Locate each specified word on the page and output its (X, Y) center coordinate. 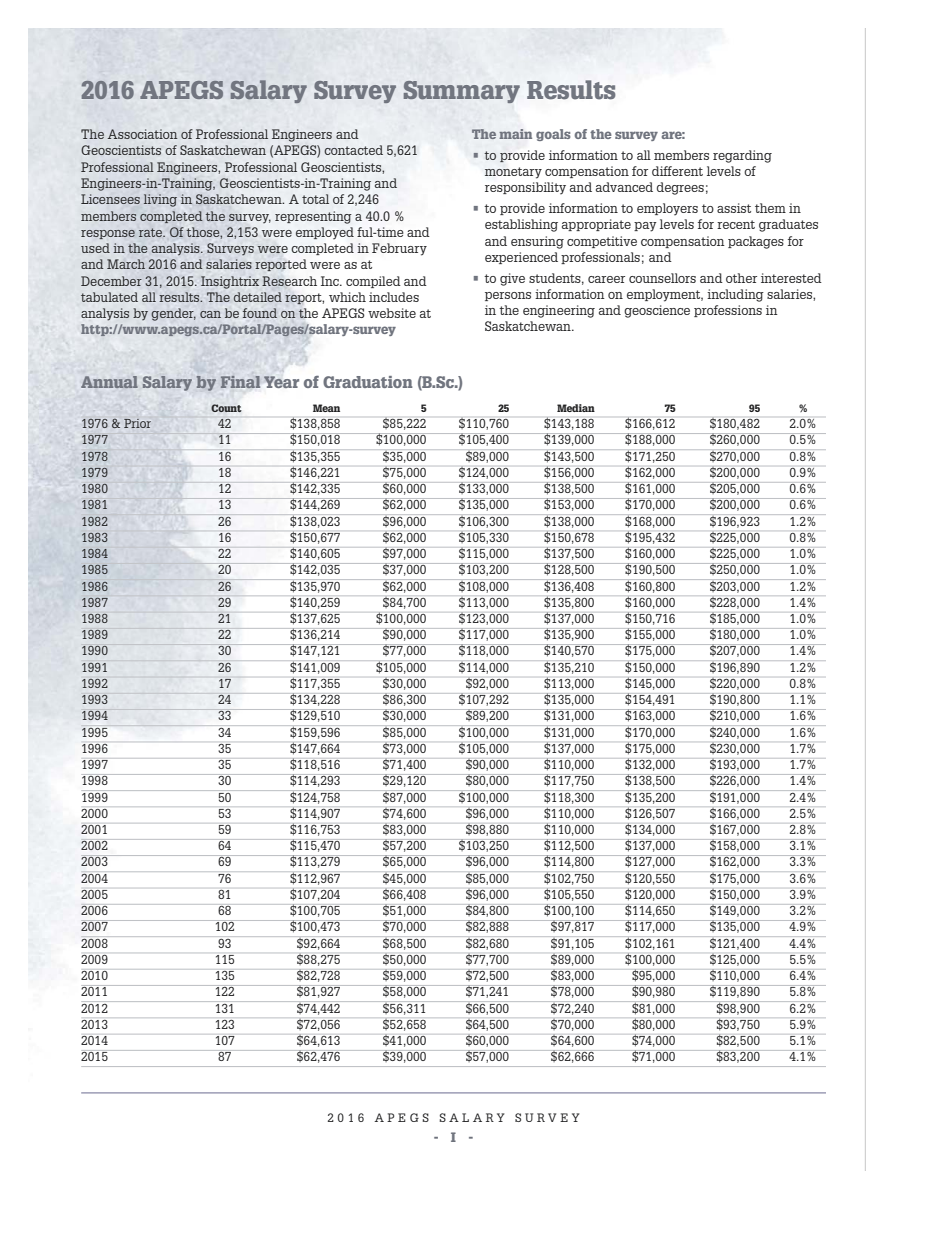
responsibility (525, 188)
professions (728, 311)
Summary (462, 92)
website (392, 313)
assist (734, 208)
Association (142, 134)
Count (226, 408)
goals (553, 135)
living (160, 200)
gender (173, 314)
